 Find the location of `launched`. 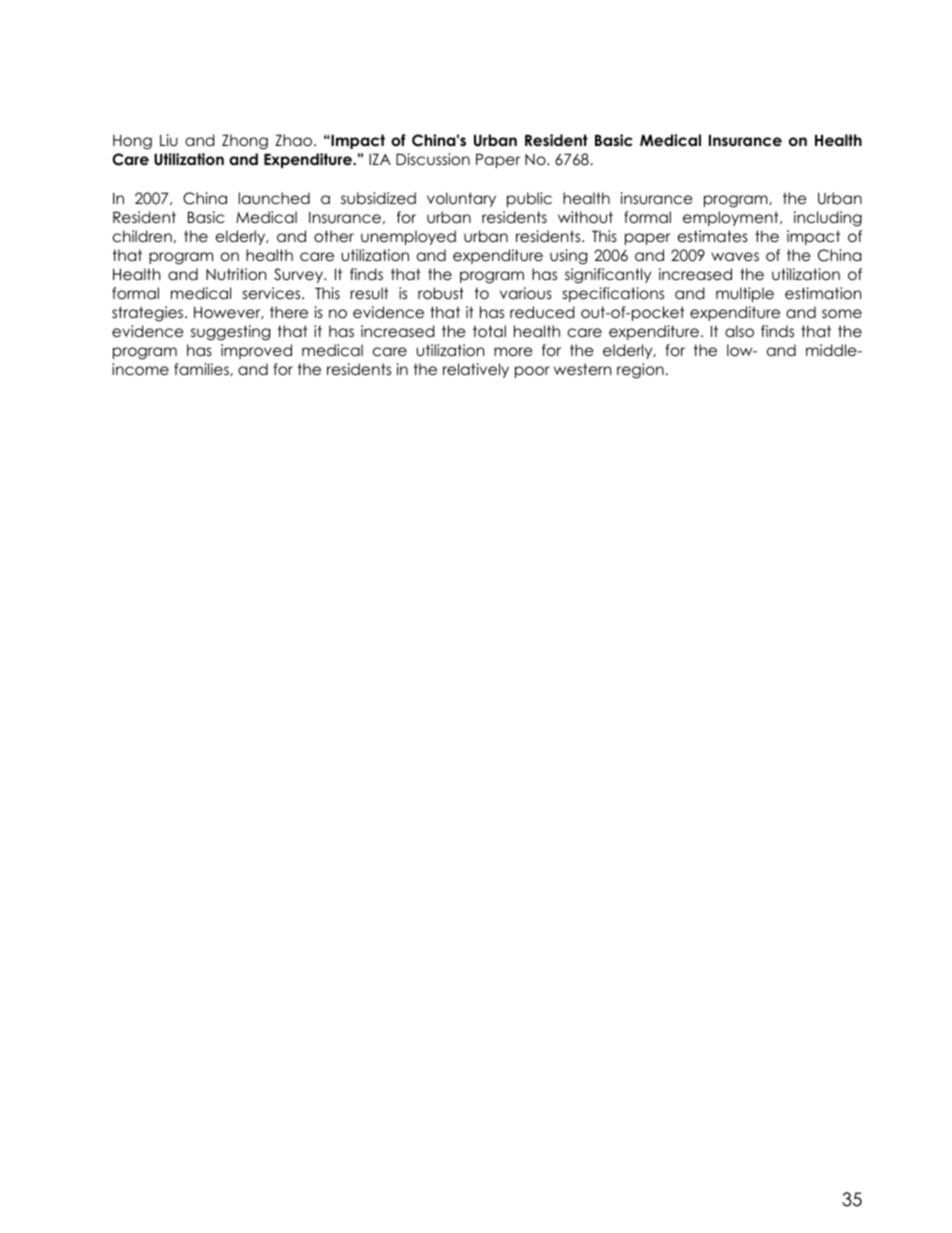

launched is located at coordinates (274, 198).
